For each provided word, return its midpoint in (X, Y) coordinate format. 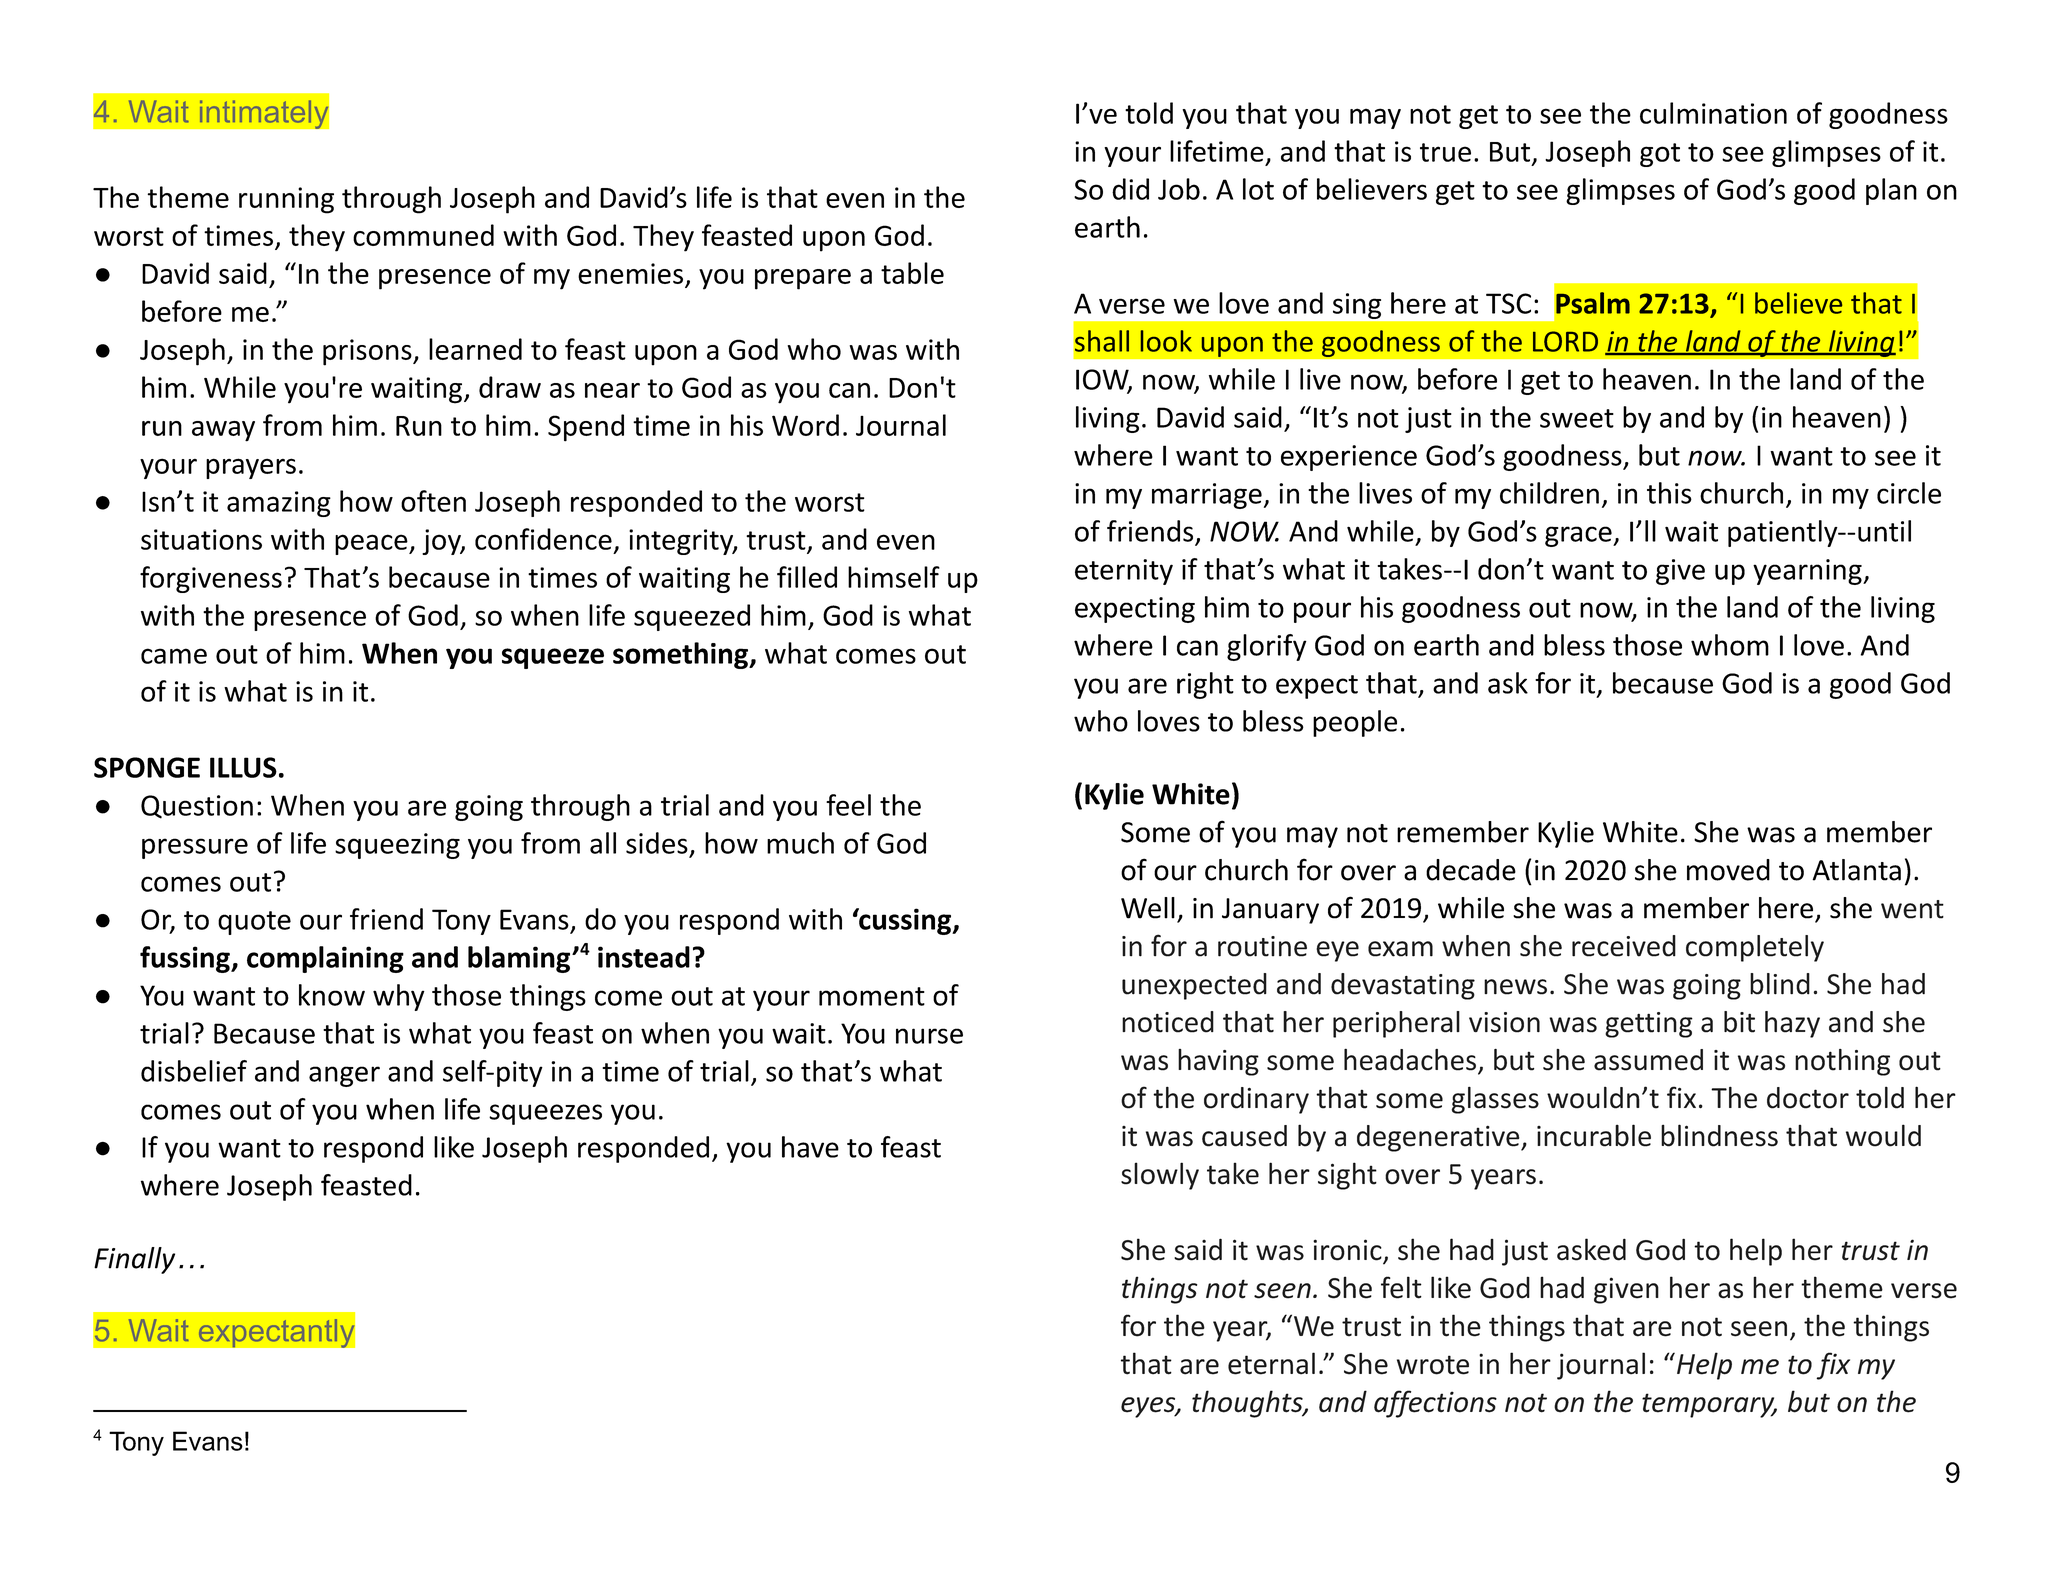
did (1130, 189)
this (1669, 493)
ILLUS (243, 767)
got (1660, 155)
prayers (251, 468)
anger (344, 1076)
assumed (1648, 1060)
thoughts (1248, 1404)
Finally (134, 1260)
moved (1728, 870)
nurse (929, 1036)
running (286, 200)
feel (848, 805)
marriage (1207, 496)
